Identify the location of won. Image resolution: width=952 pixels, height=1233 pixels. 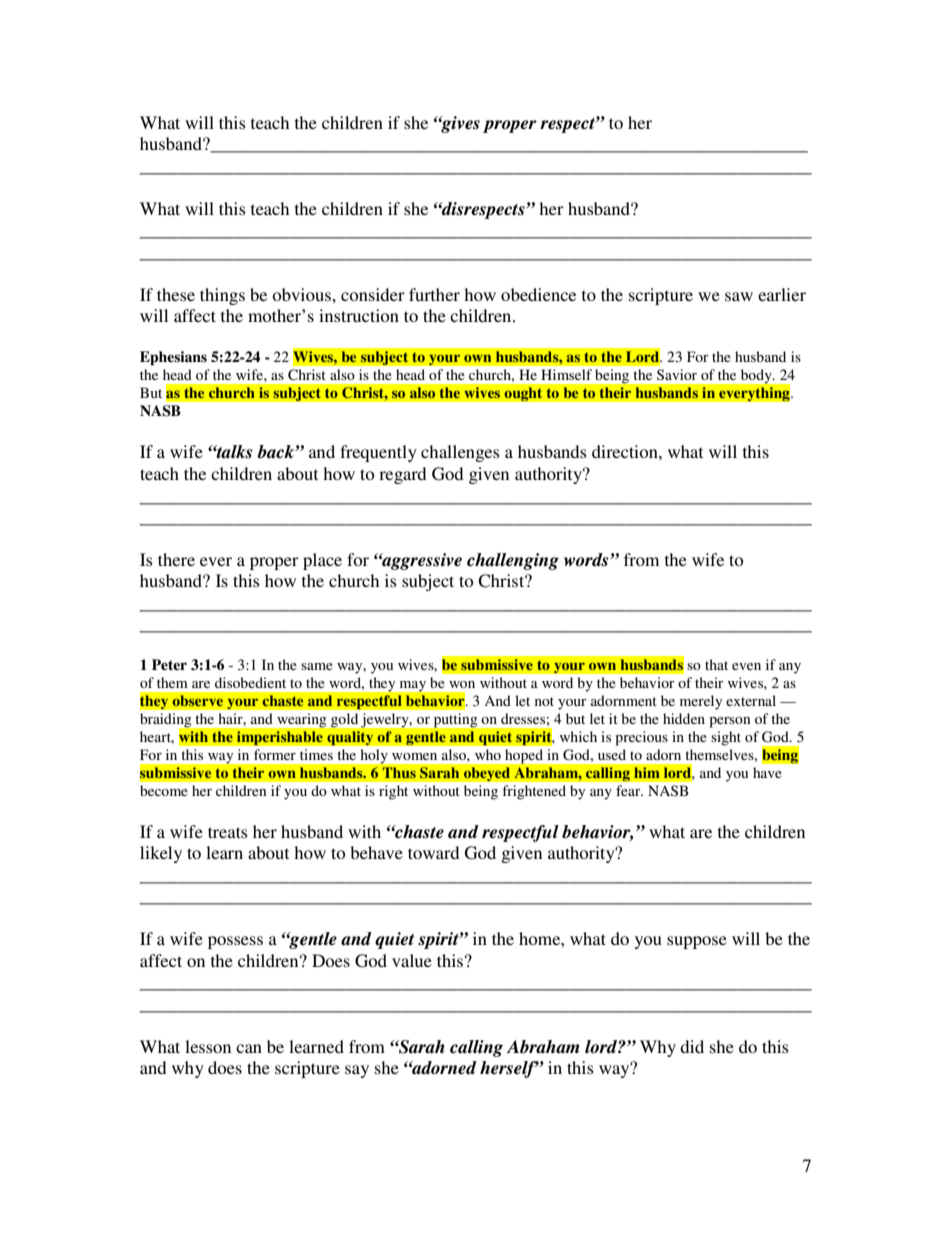
(462, 684).
